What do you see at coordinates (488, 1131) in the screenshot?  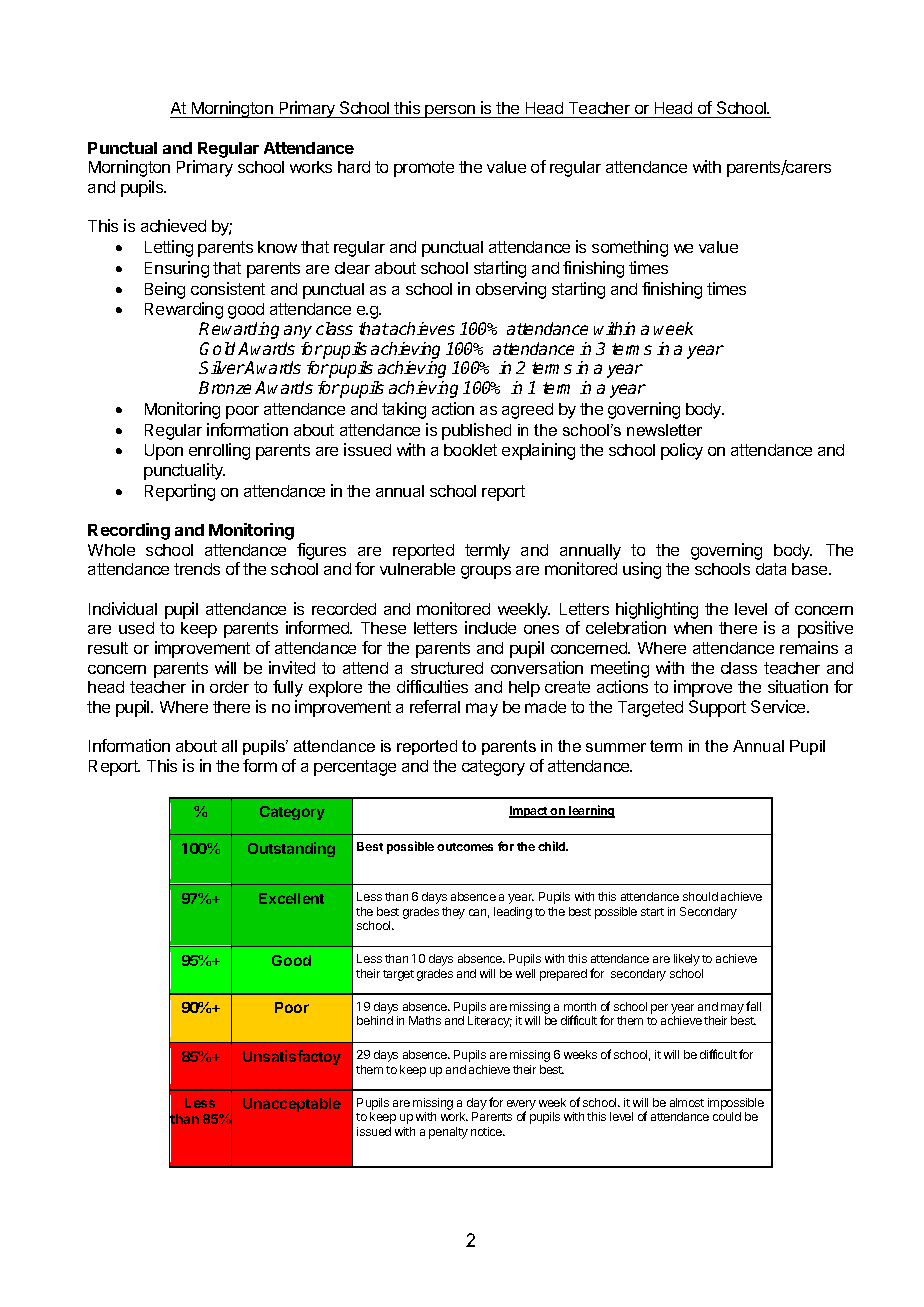 I see `notice` at bounding box center [488, 1131].
